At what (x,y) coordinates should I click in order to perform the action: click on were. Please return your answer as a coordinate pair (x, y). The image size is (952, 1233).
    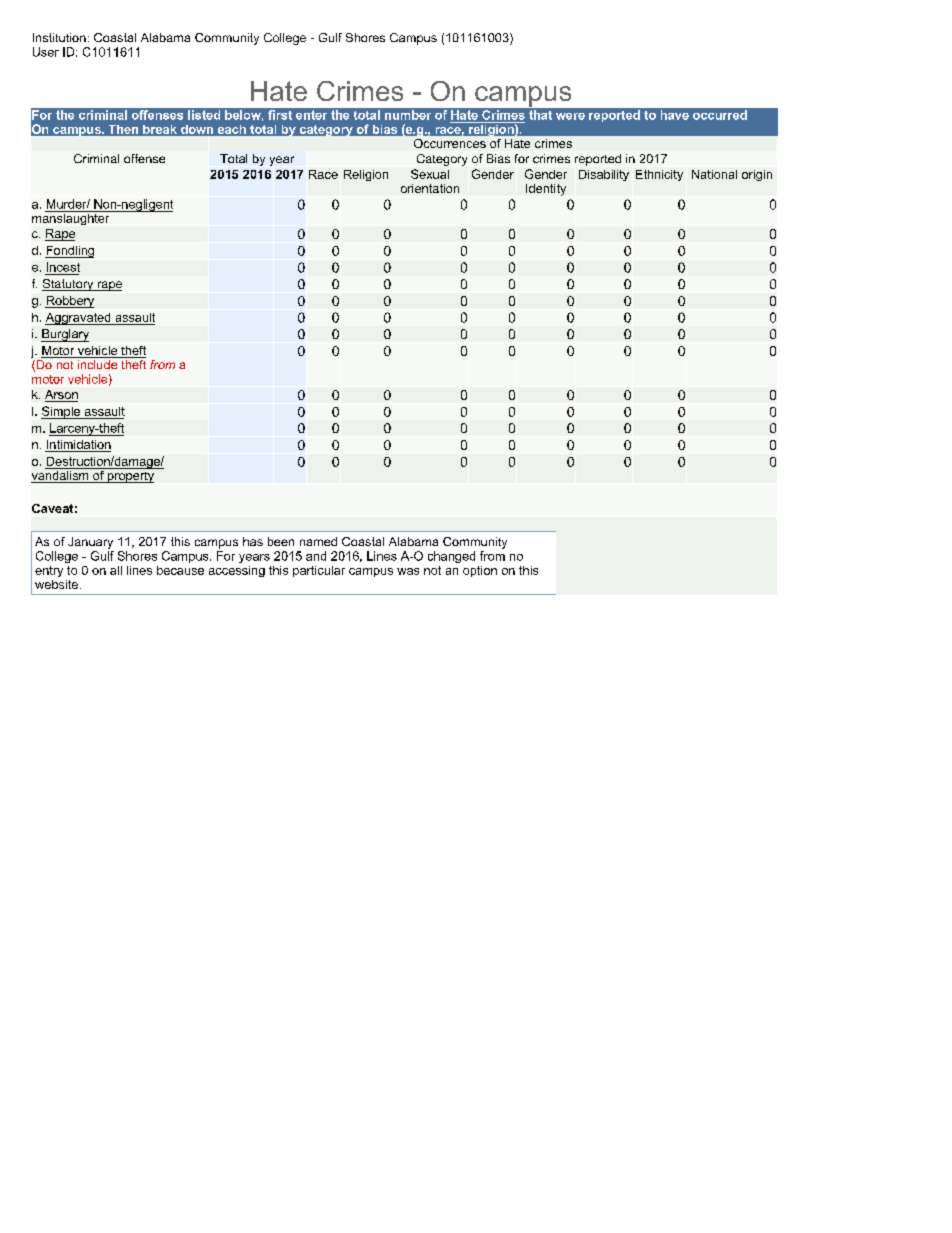
    Looking at the image, I should click on (570, 116).
